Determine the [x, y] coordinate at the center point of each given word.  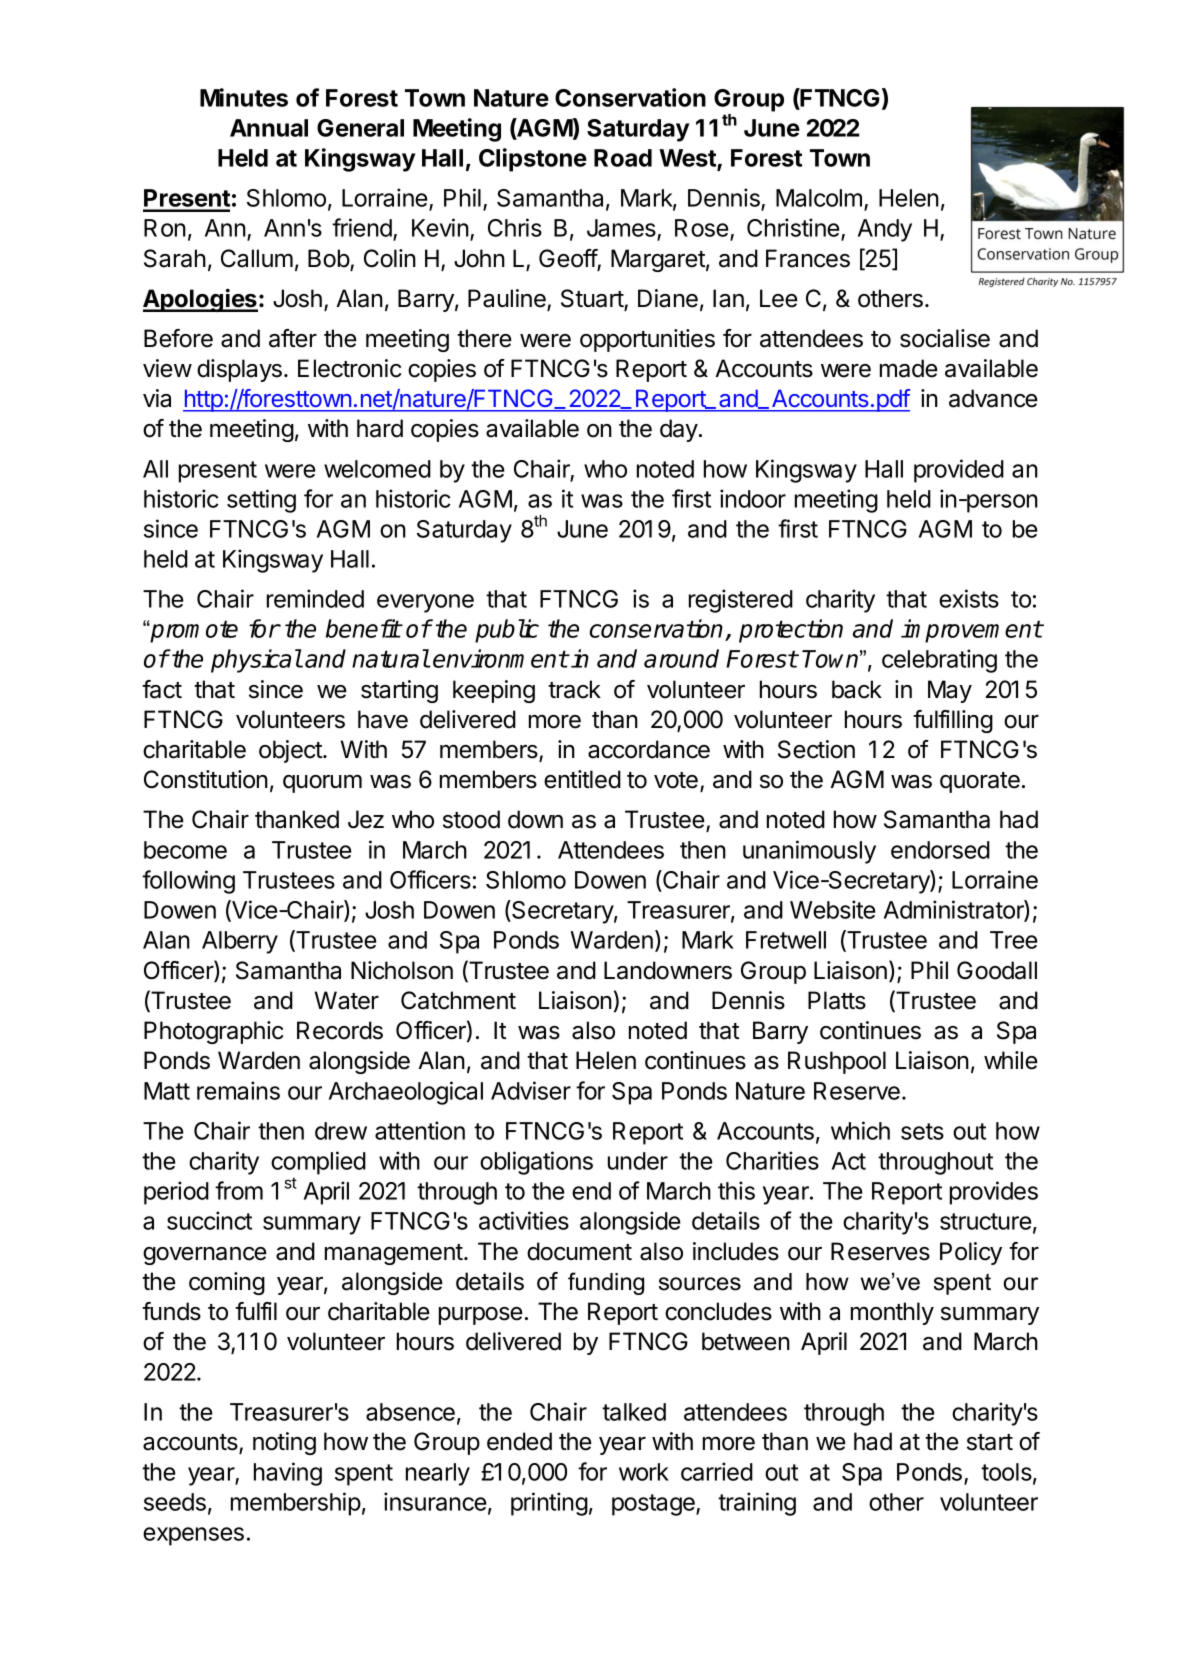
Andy [885, 230]
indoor [753, 498]
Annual [269, 128]
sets [922, 1131]
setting [261, 501]
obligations [536, 1163]
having [288, 1474]
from [239, 1190]
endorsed [940, 850]
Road [623, 158]
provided [959, 471]
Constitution [206, 779]
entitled [582, 779]
